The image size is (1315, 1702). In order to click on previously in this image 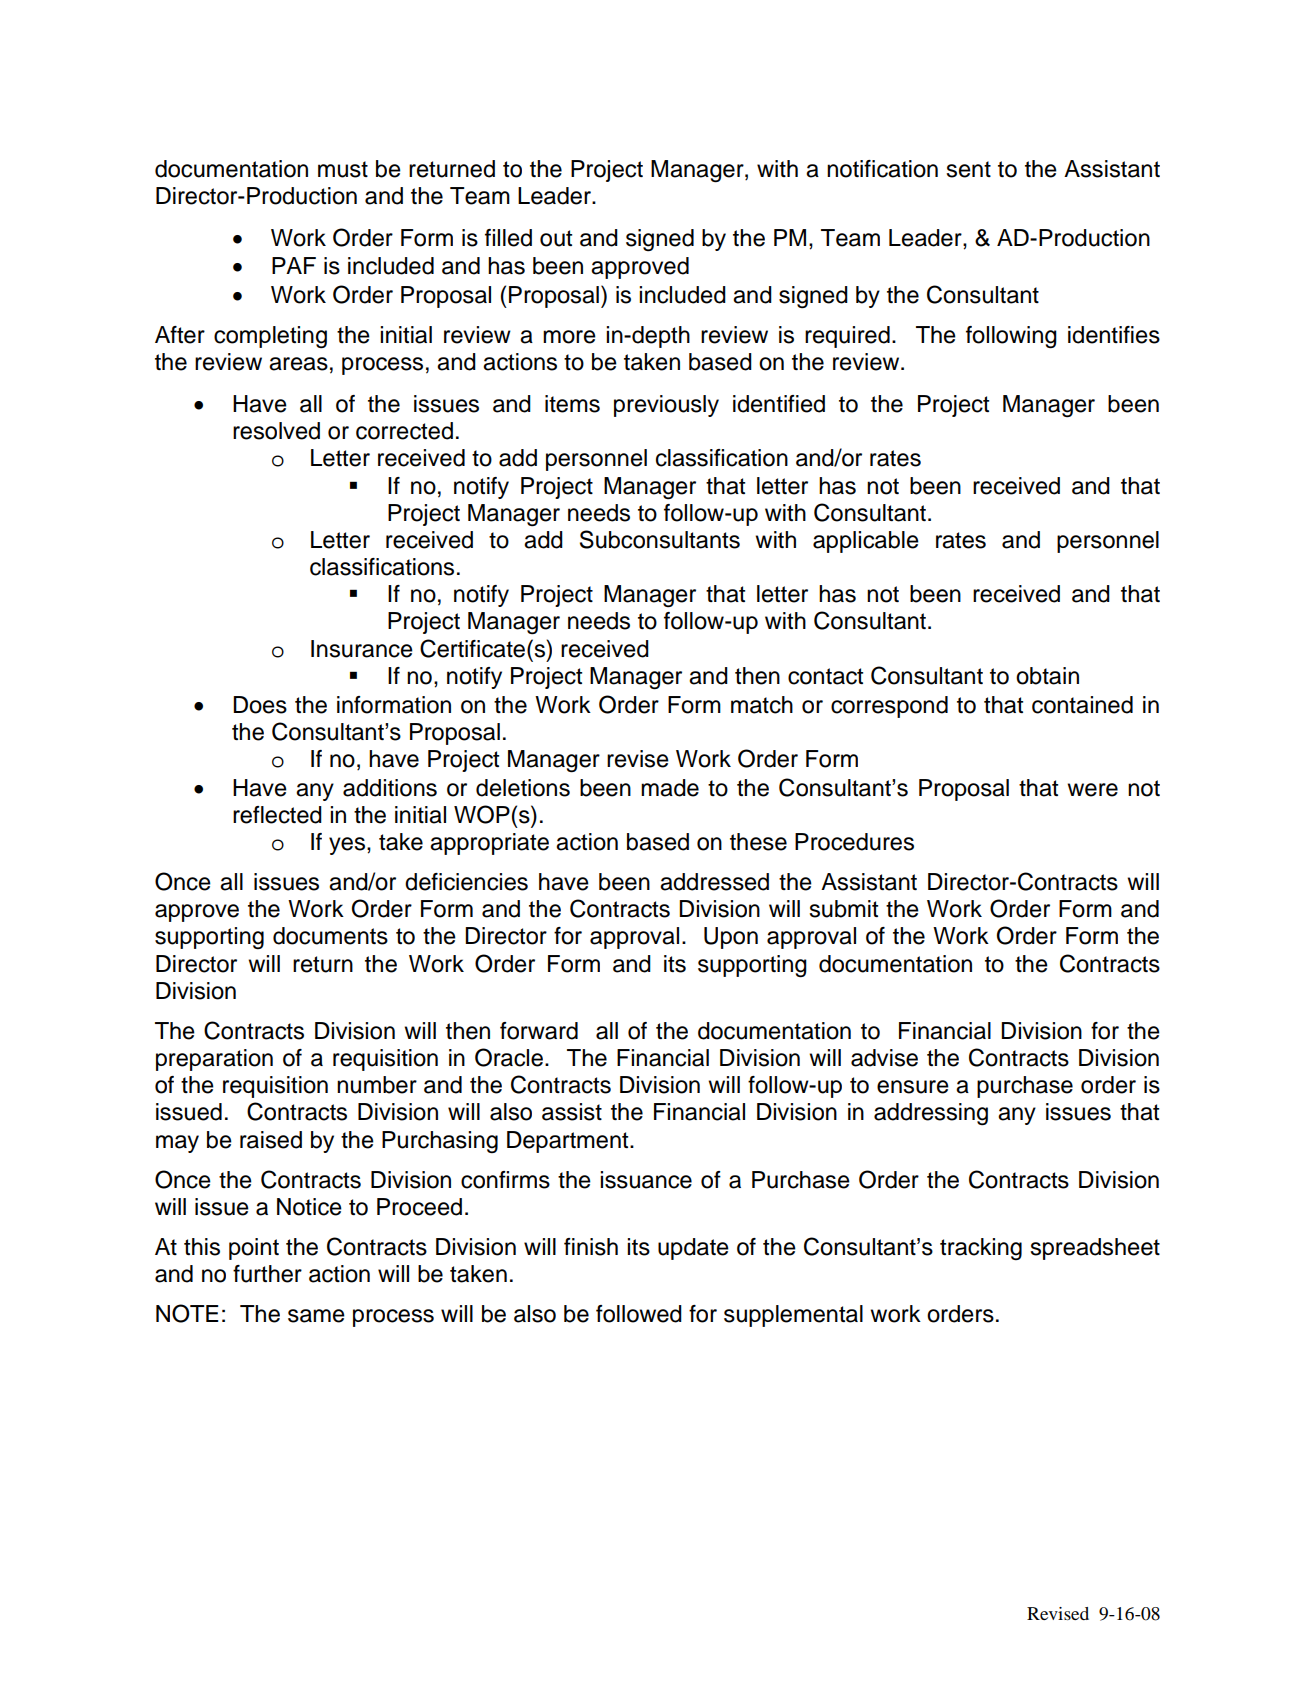, I will do `click(666, 406)`.
